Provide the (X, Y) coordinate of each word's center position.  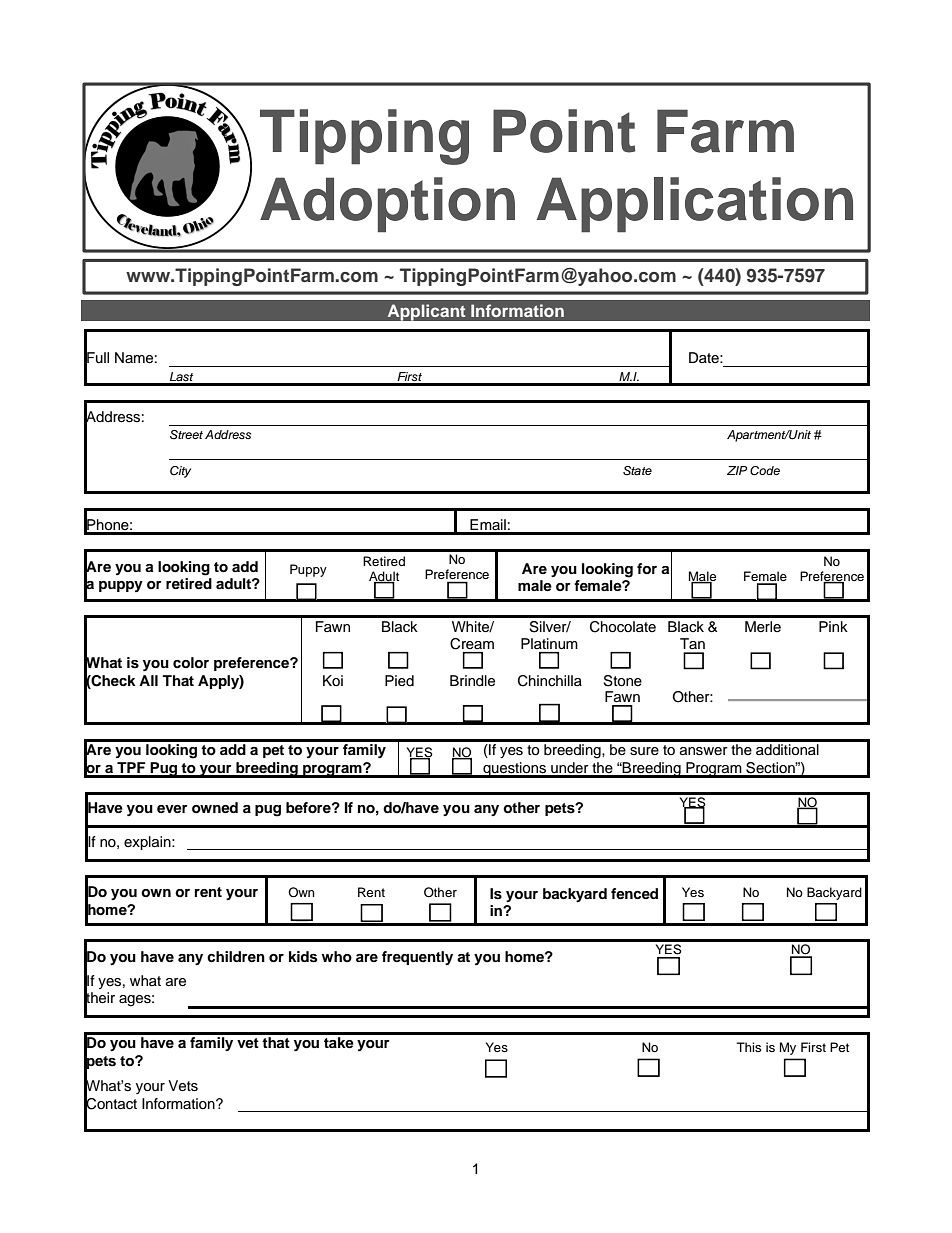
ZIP (737, 470)
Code (765, 471)
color (191, 662)
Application (695, 205)
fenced (634, 893)
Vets (183, 1086)
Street (186, 435)
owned (215, 807)
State (637, 471)
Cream (472, 644)
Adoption (387, 205)
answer (704, 751)
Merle (763, 627)
